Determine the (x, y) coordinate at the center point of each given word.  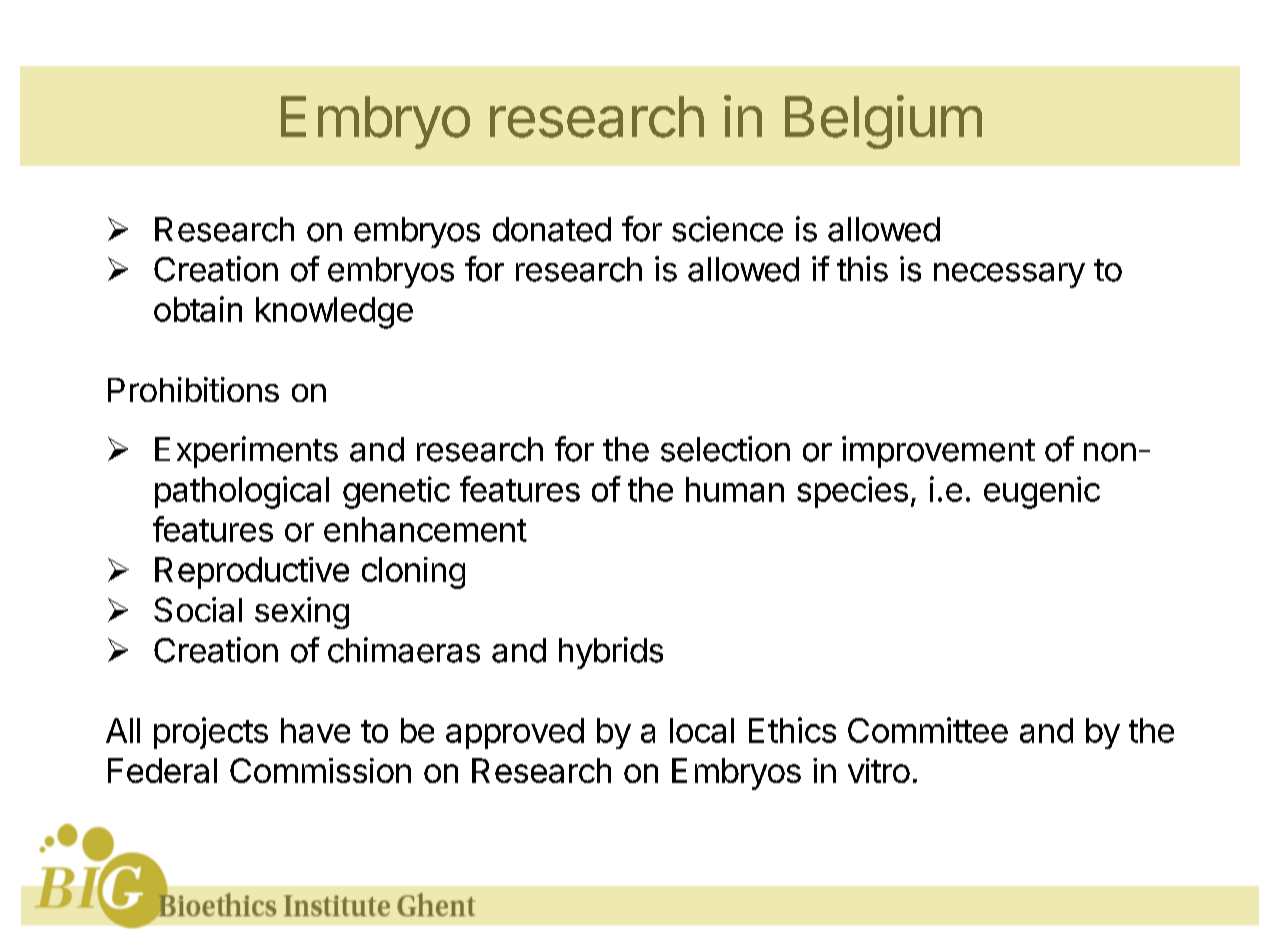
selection (725, 449)
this (862, 269)
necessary (1009, 275)
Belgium (883, 122)
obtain (198, 309)
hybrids (611, 653)
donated (552, 229)
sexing (302, 613)
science (727, 229)
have (315, 730)
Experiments (246, 452)
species (852, 492)
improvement (938, 452)
